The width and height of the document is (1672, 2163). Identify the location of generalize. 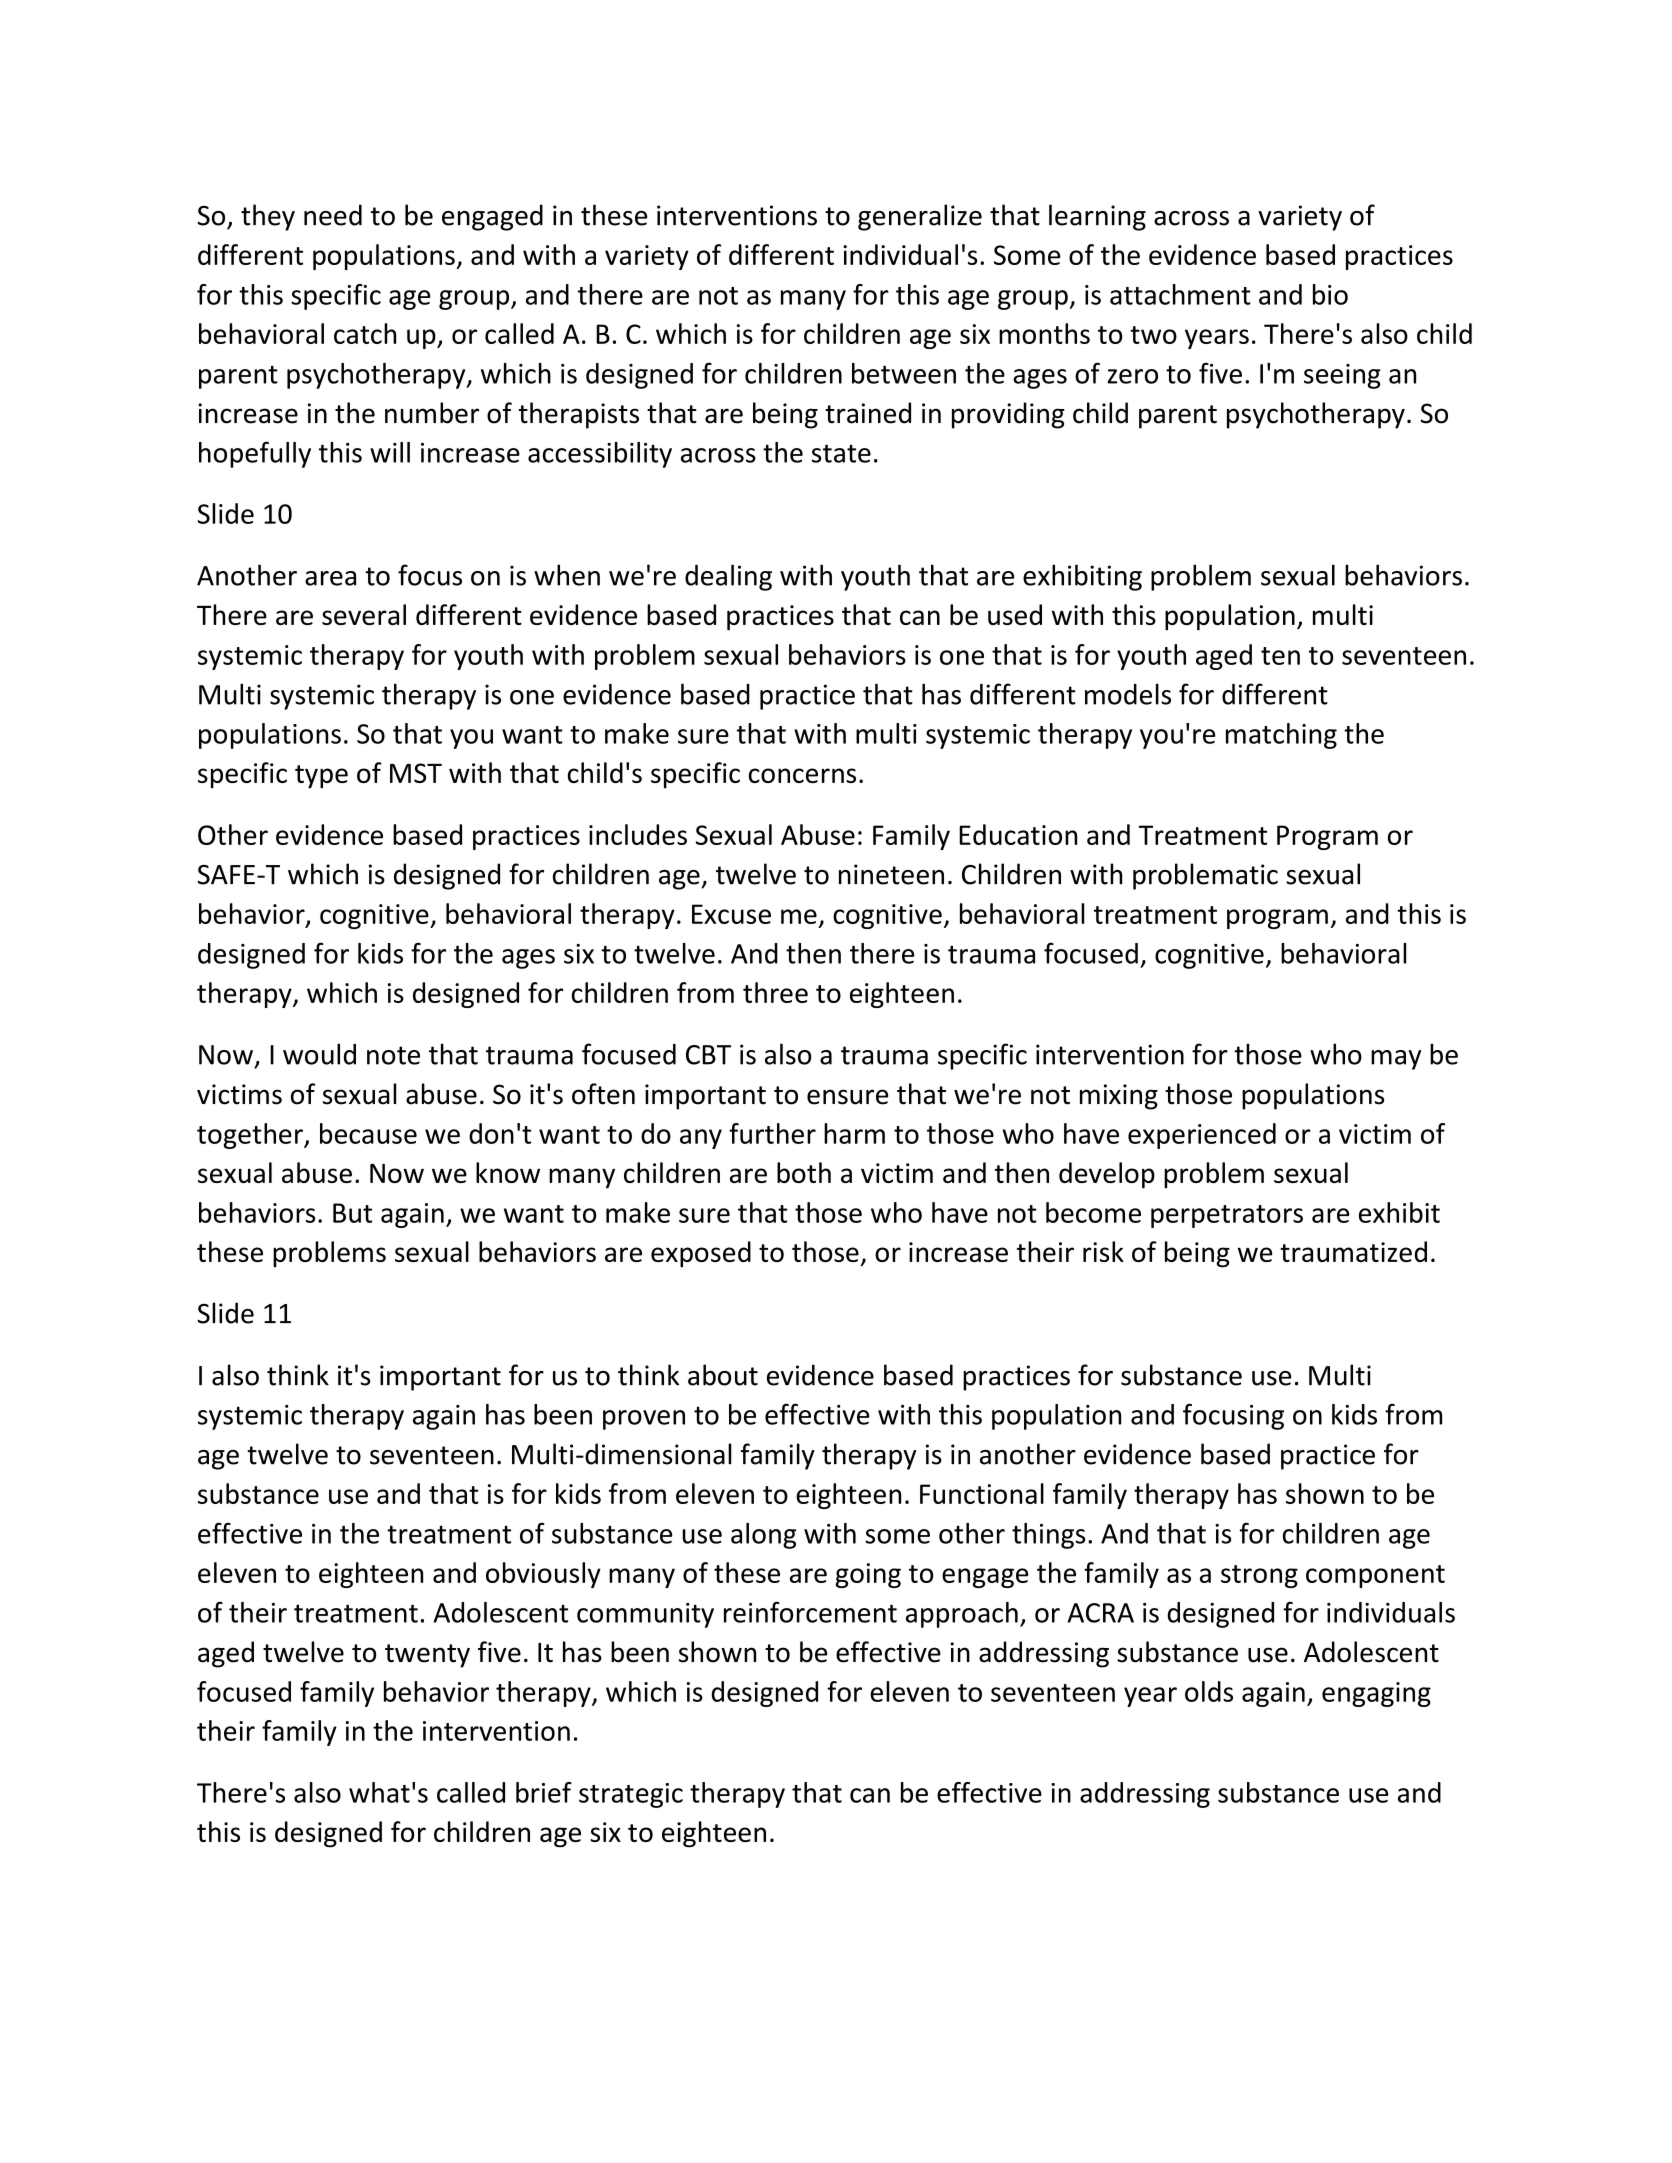
(920, 217).
